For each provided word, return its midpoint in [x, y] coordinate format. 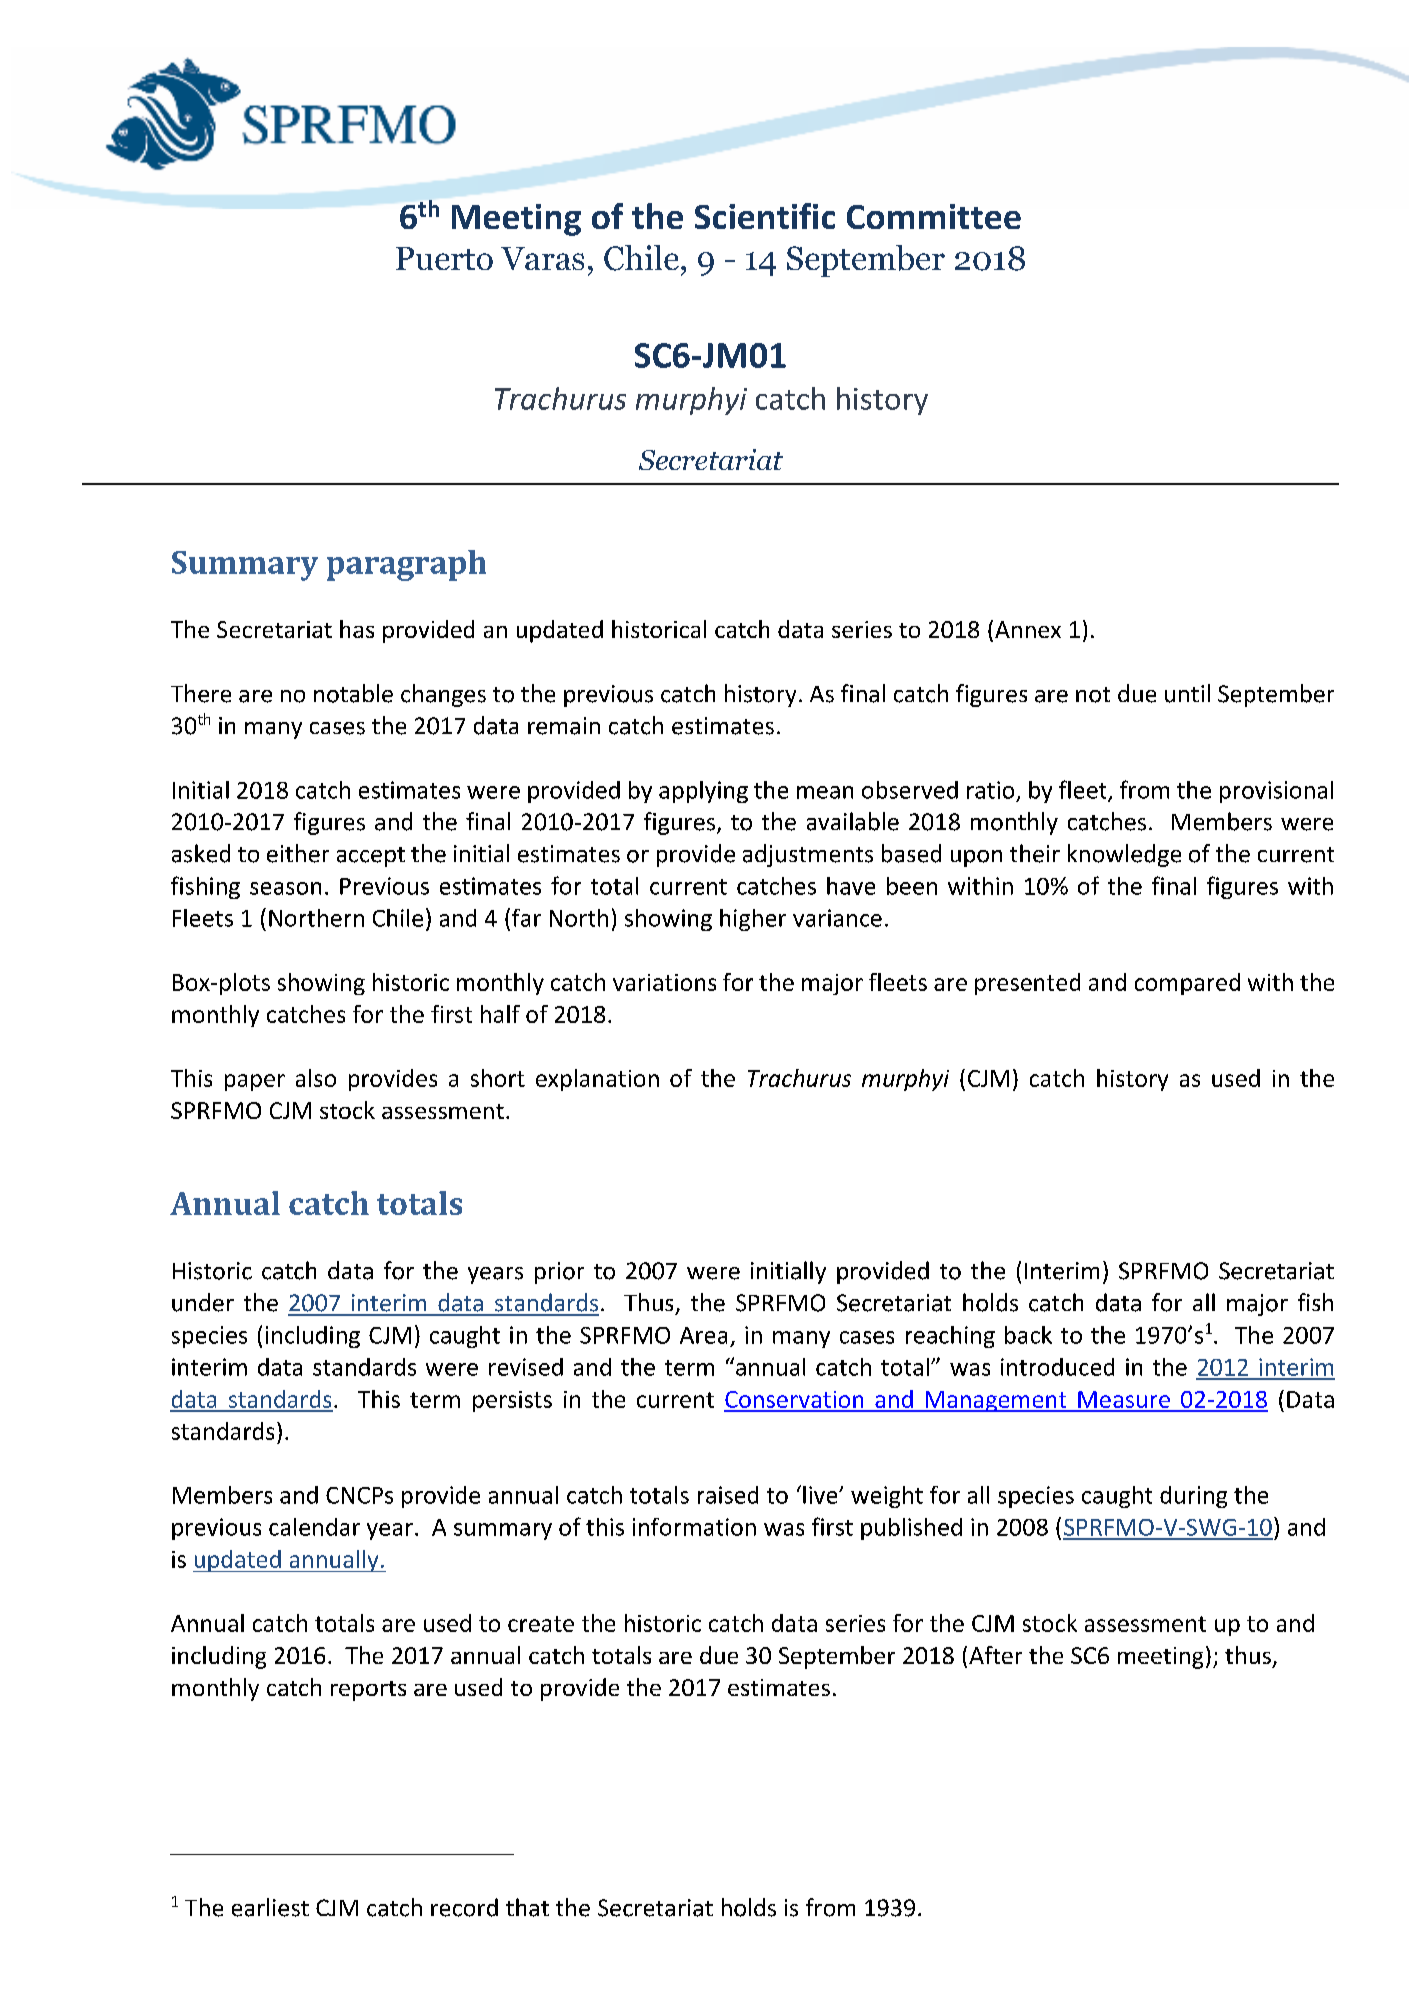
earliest [270, 1907]
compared [1187, 984]
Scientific [765, 216]
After [995, 1655]
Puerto [444, 258]
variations [664, 982]
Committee [934, 216]
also [316, 1078]
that [527, 1907]
